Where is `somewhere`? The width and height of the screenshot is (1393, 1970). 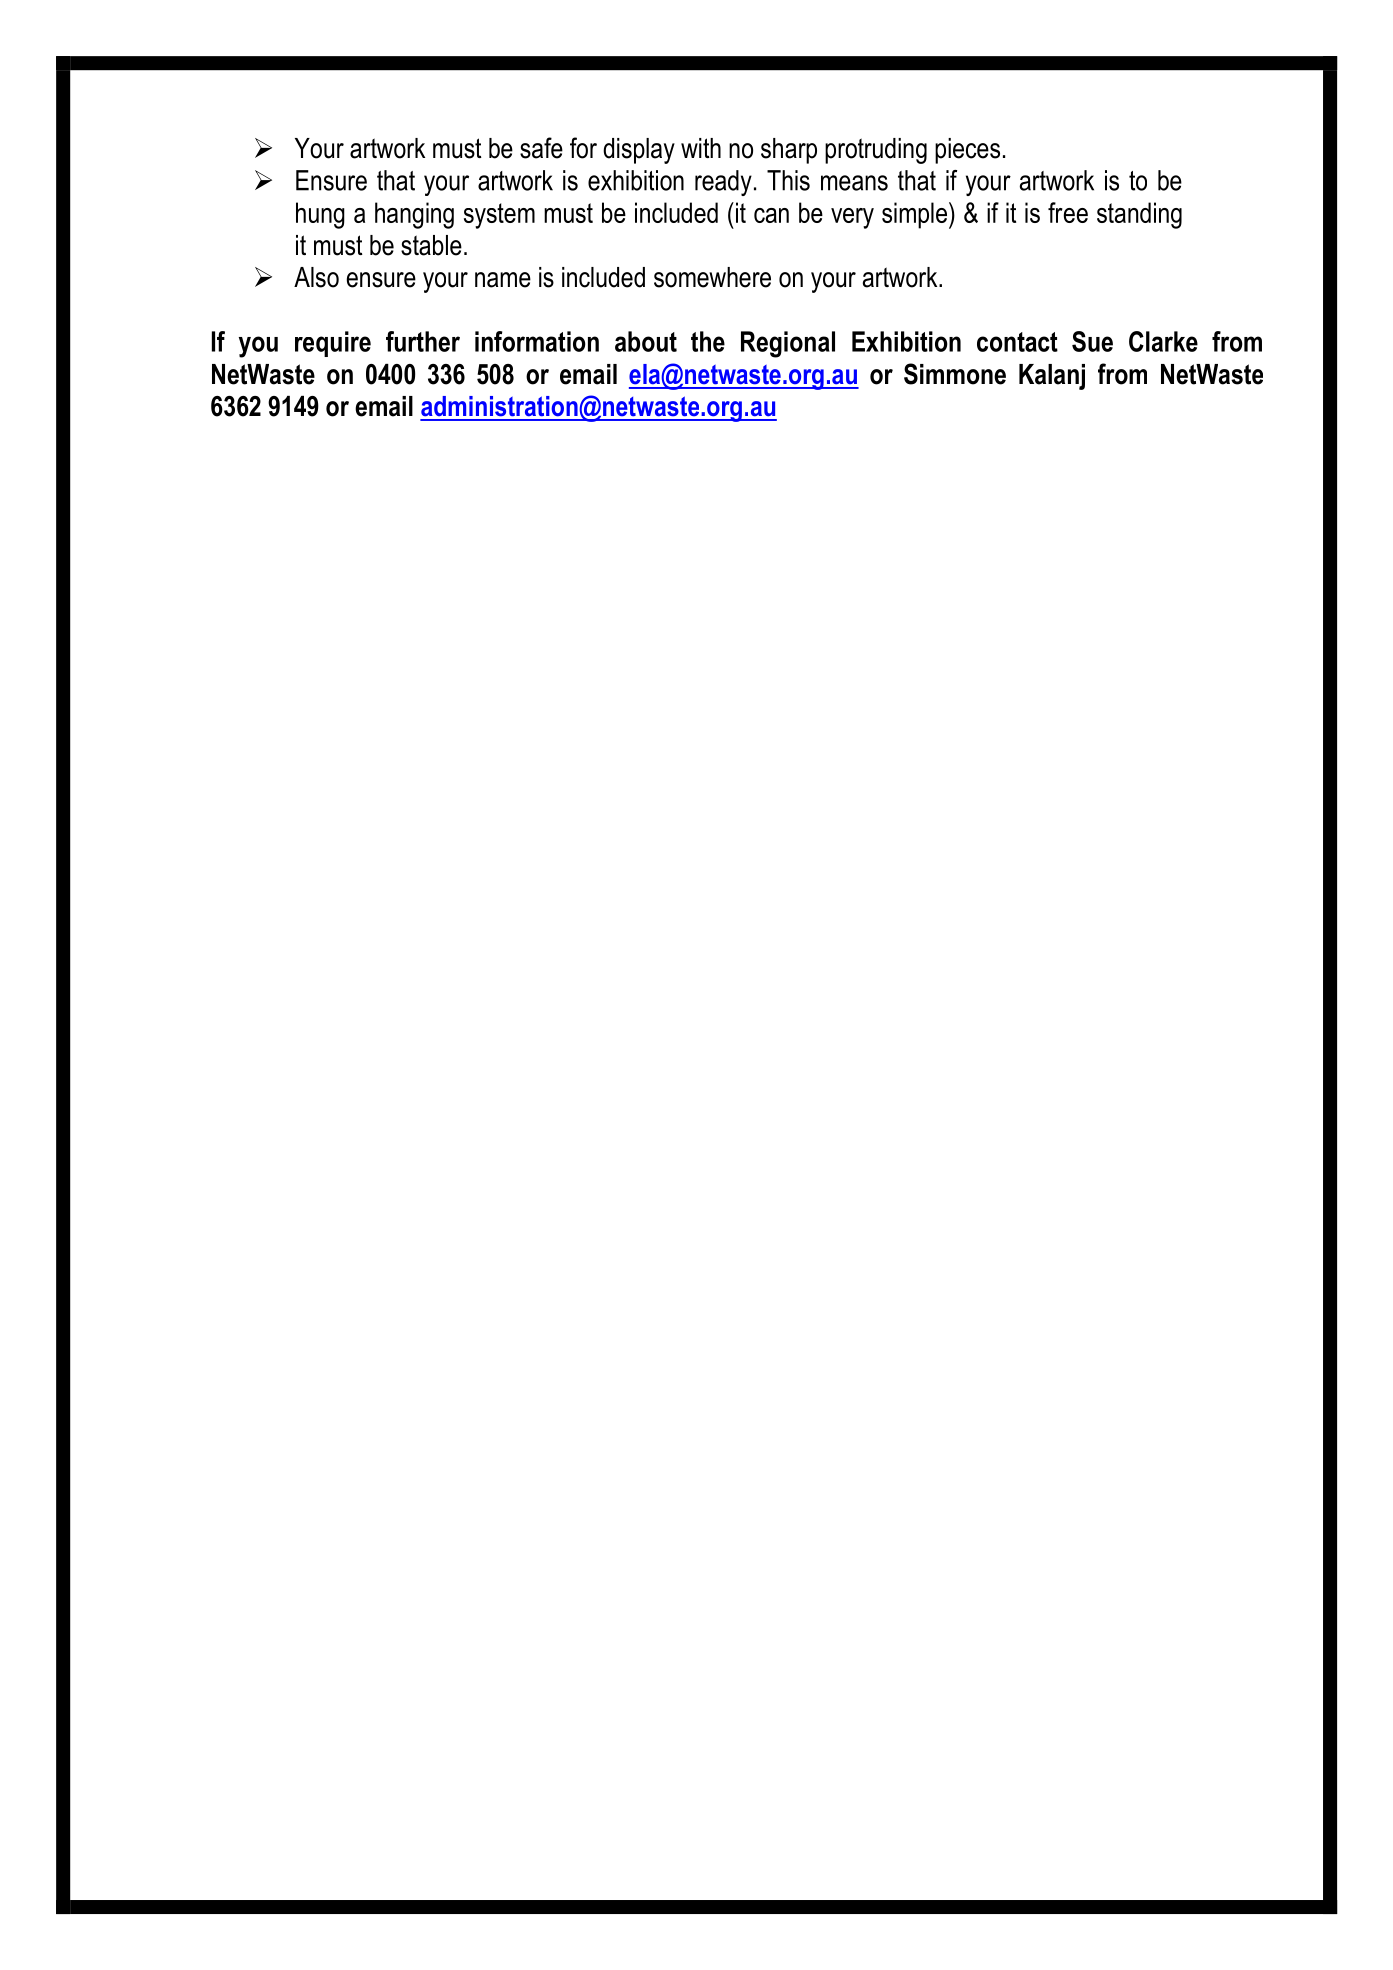 somewhere is located at coordinates (712, 277).
